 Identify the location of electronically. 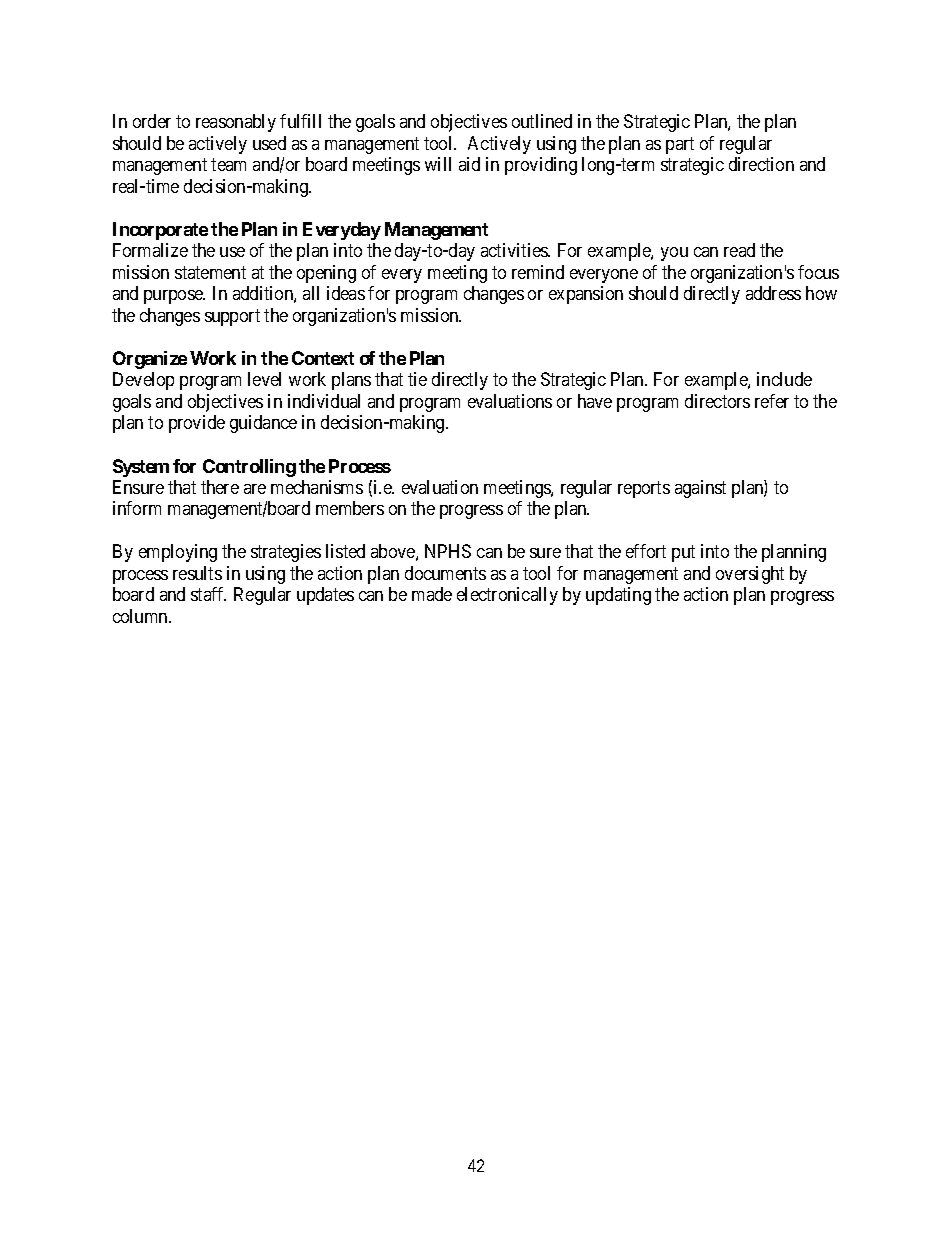
(507, 596).
